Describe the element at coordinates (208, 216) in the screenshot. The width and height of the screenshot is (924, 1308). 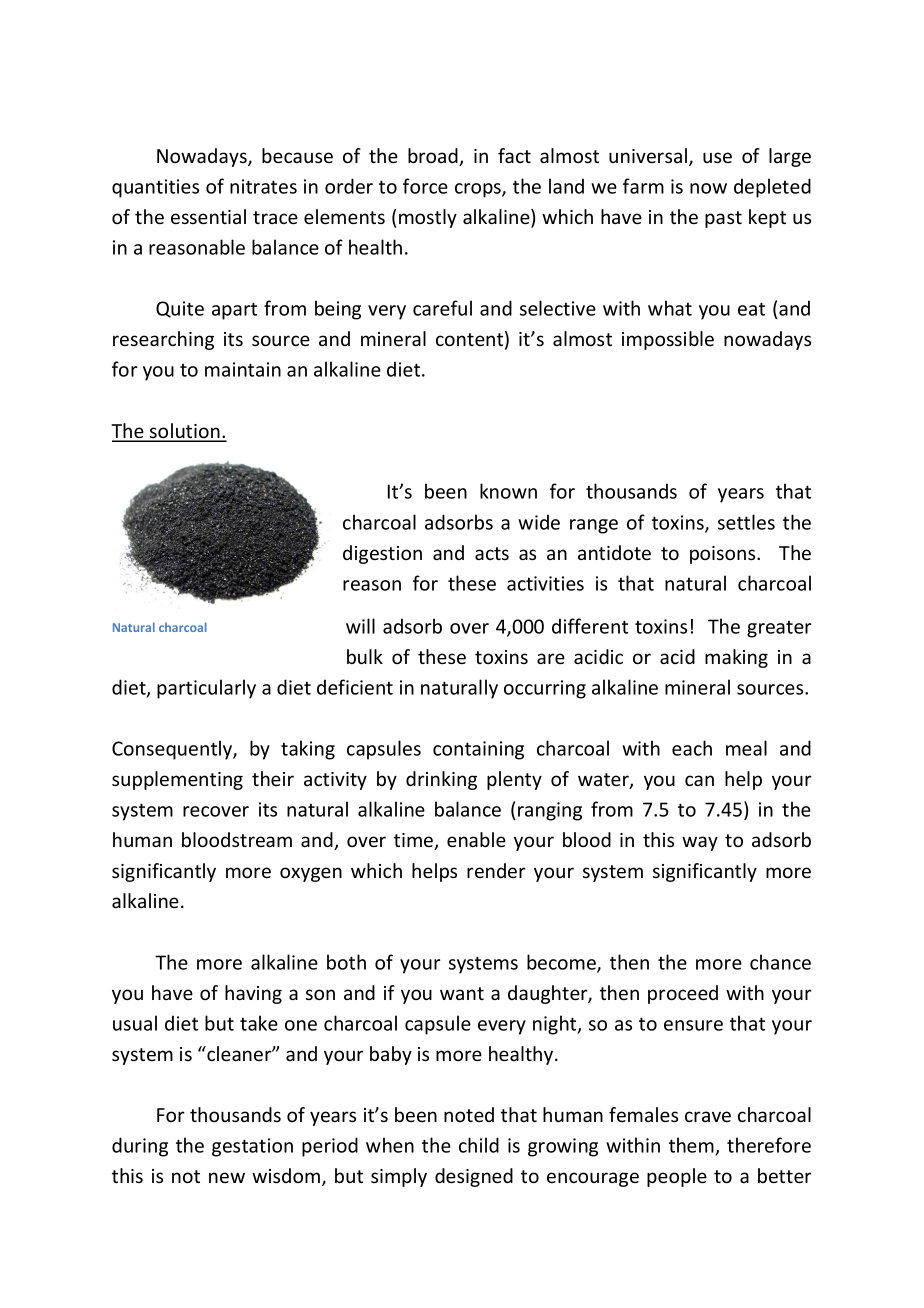
I see `essential` at that location.
